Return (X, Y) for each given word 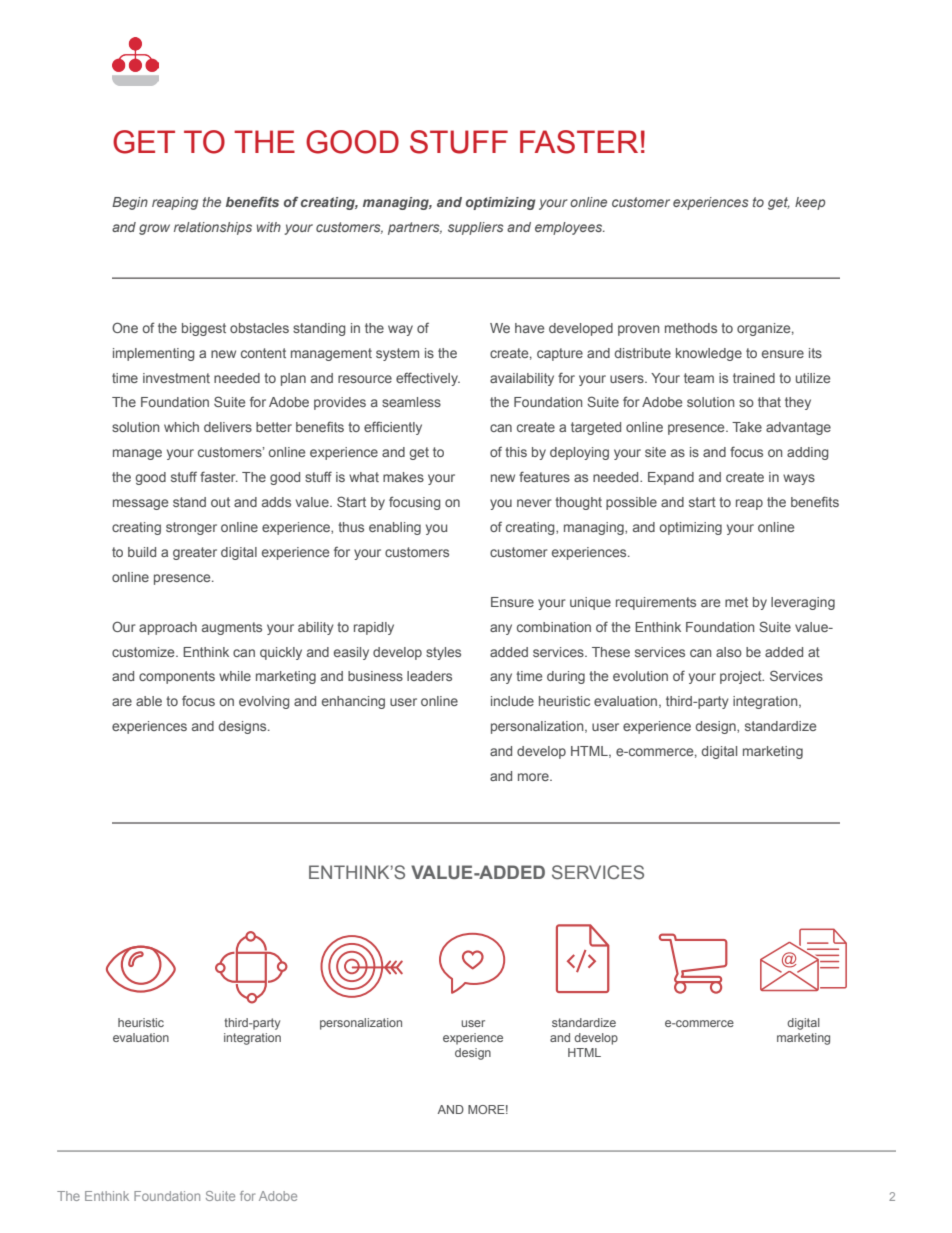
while (235, 676)
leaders (429, 676)
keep (810, 203)
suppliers (475, 228)
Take (747, 427)
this (516, 452)
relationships (213, 228)
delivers (228, 427)
